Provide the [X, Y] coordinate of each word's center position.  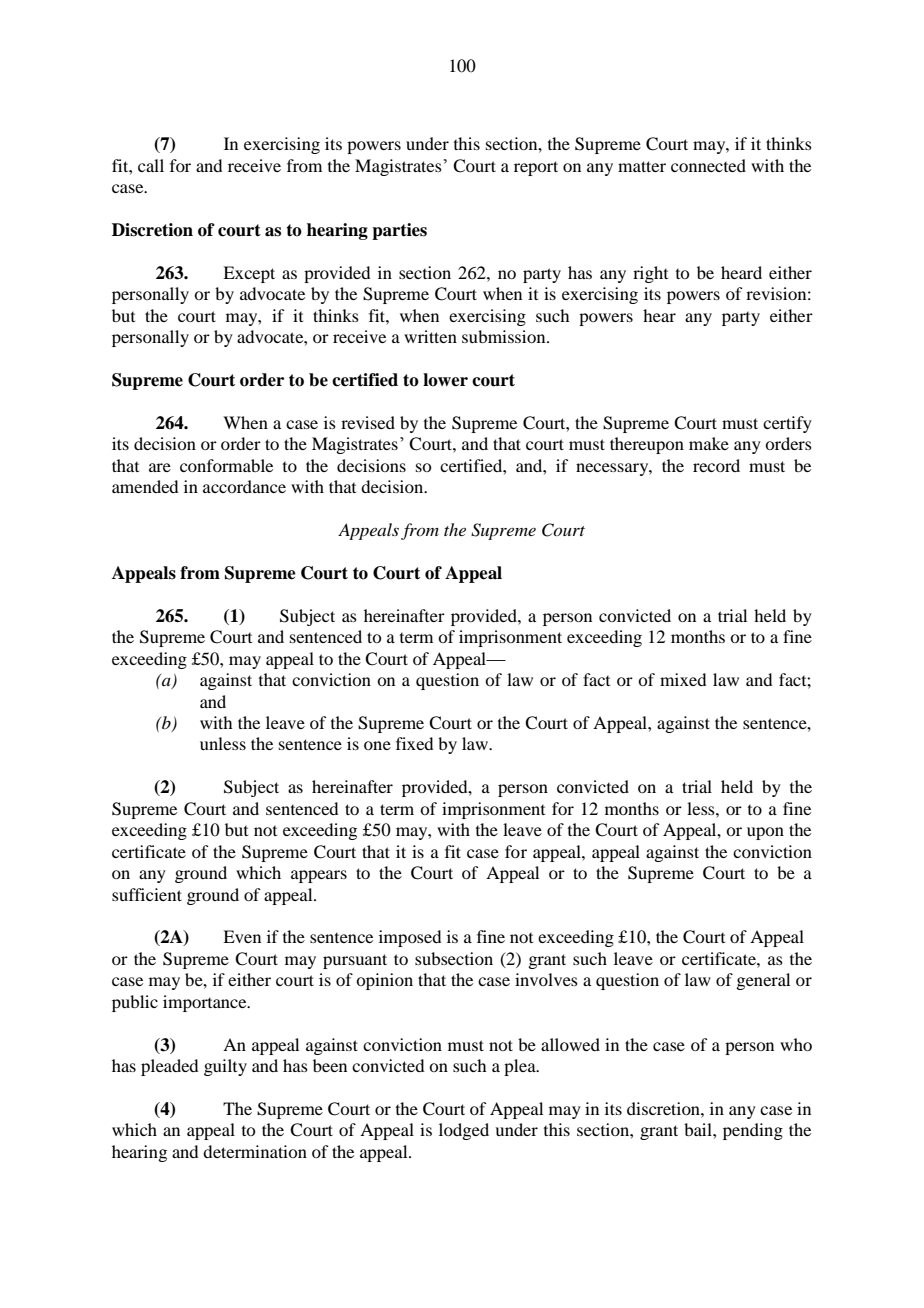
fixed [414, 743]
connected [708, 165]
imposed [410, 938]
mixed [683, 679]
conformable [226, 465]
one [377, 745]
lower [445, 380]
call [151, 165]
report [536, 168]
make [709, 443]
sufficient [147, 894]
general [763, 981]
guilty [225, 1067]
